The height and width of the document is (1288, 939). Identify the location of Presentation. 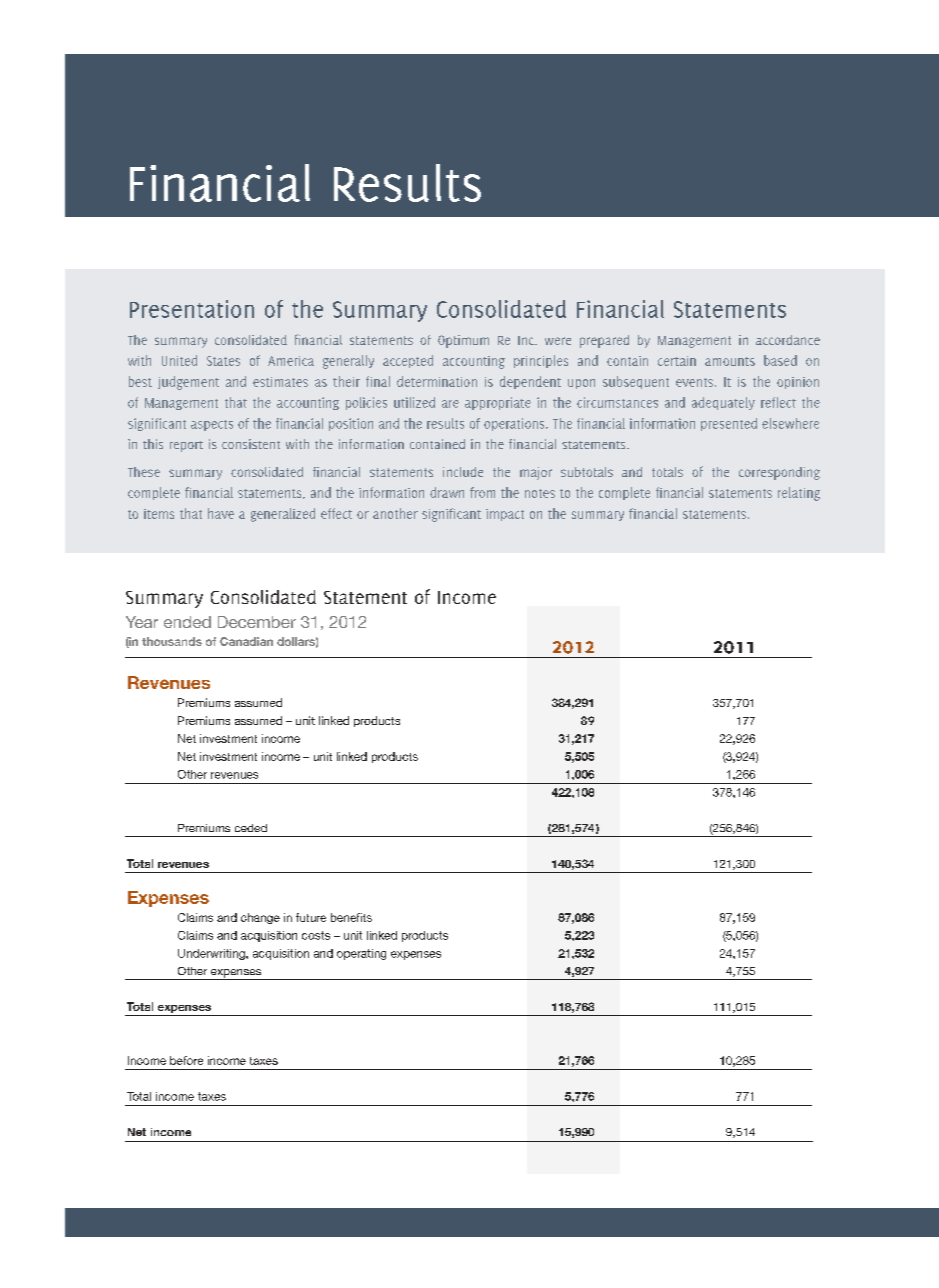
(192, 309).
